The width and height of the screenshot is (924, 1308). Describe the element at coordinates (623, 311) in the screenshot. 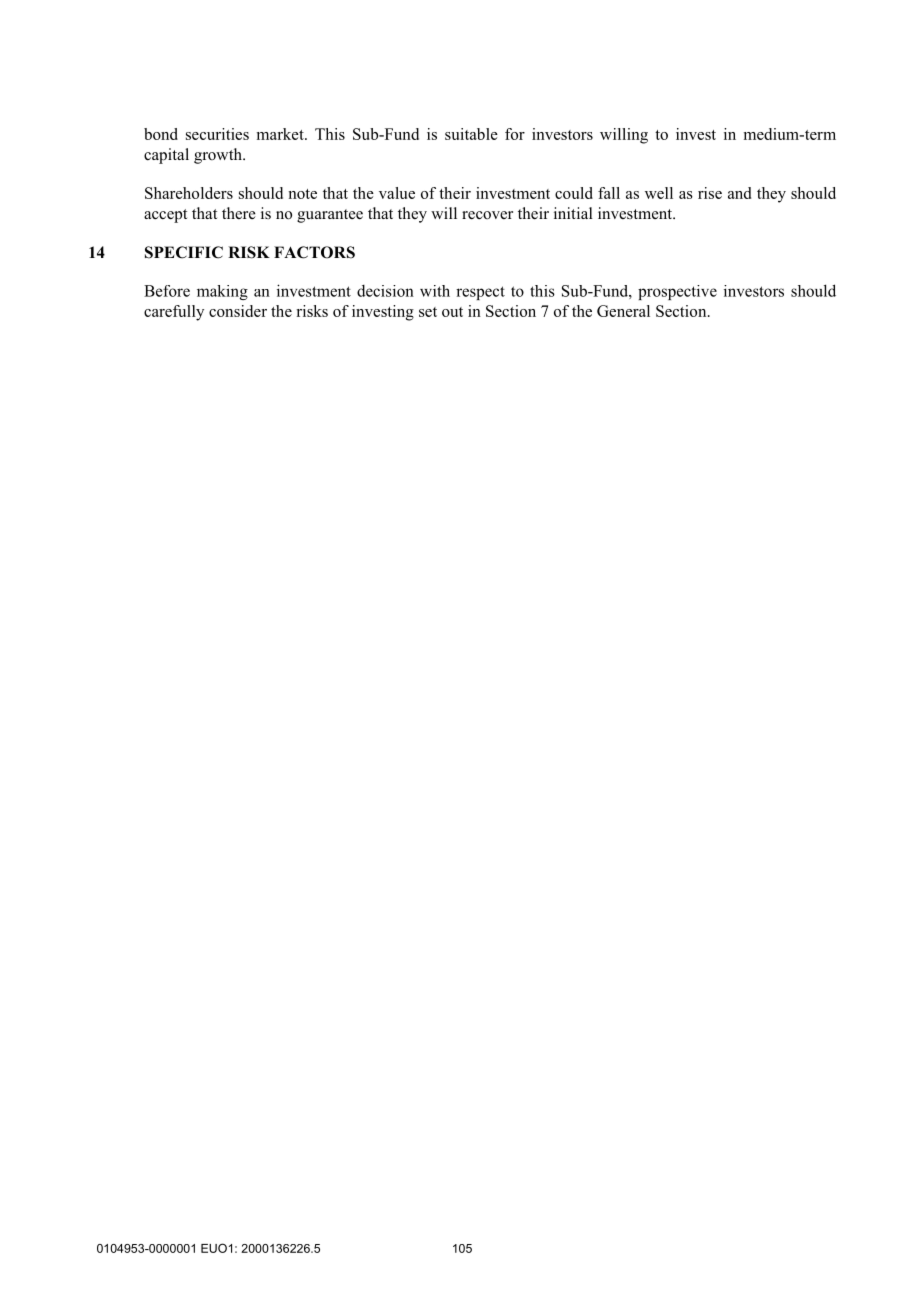

I see `General` at that location.
